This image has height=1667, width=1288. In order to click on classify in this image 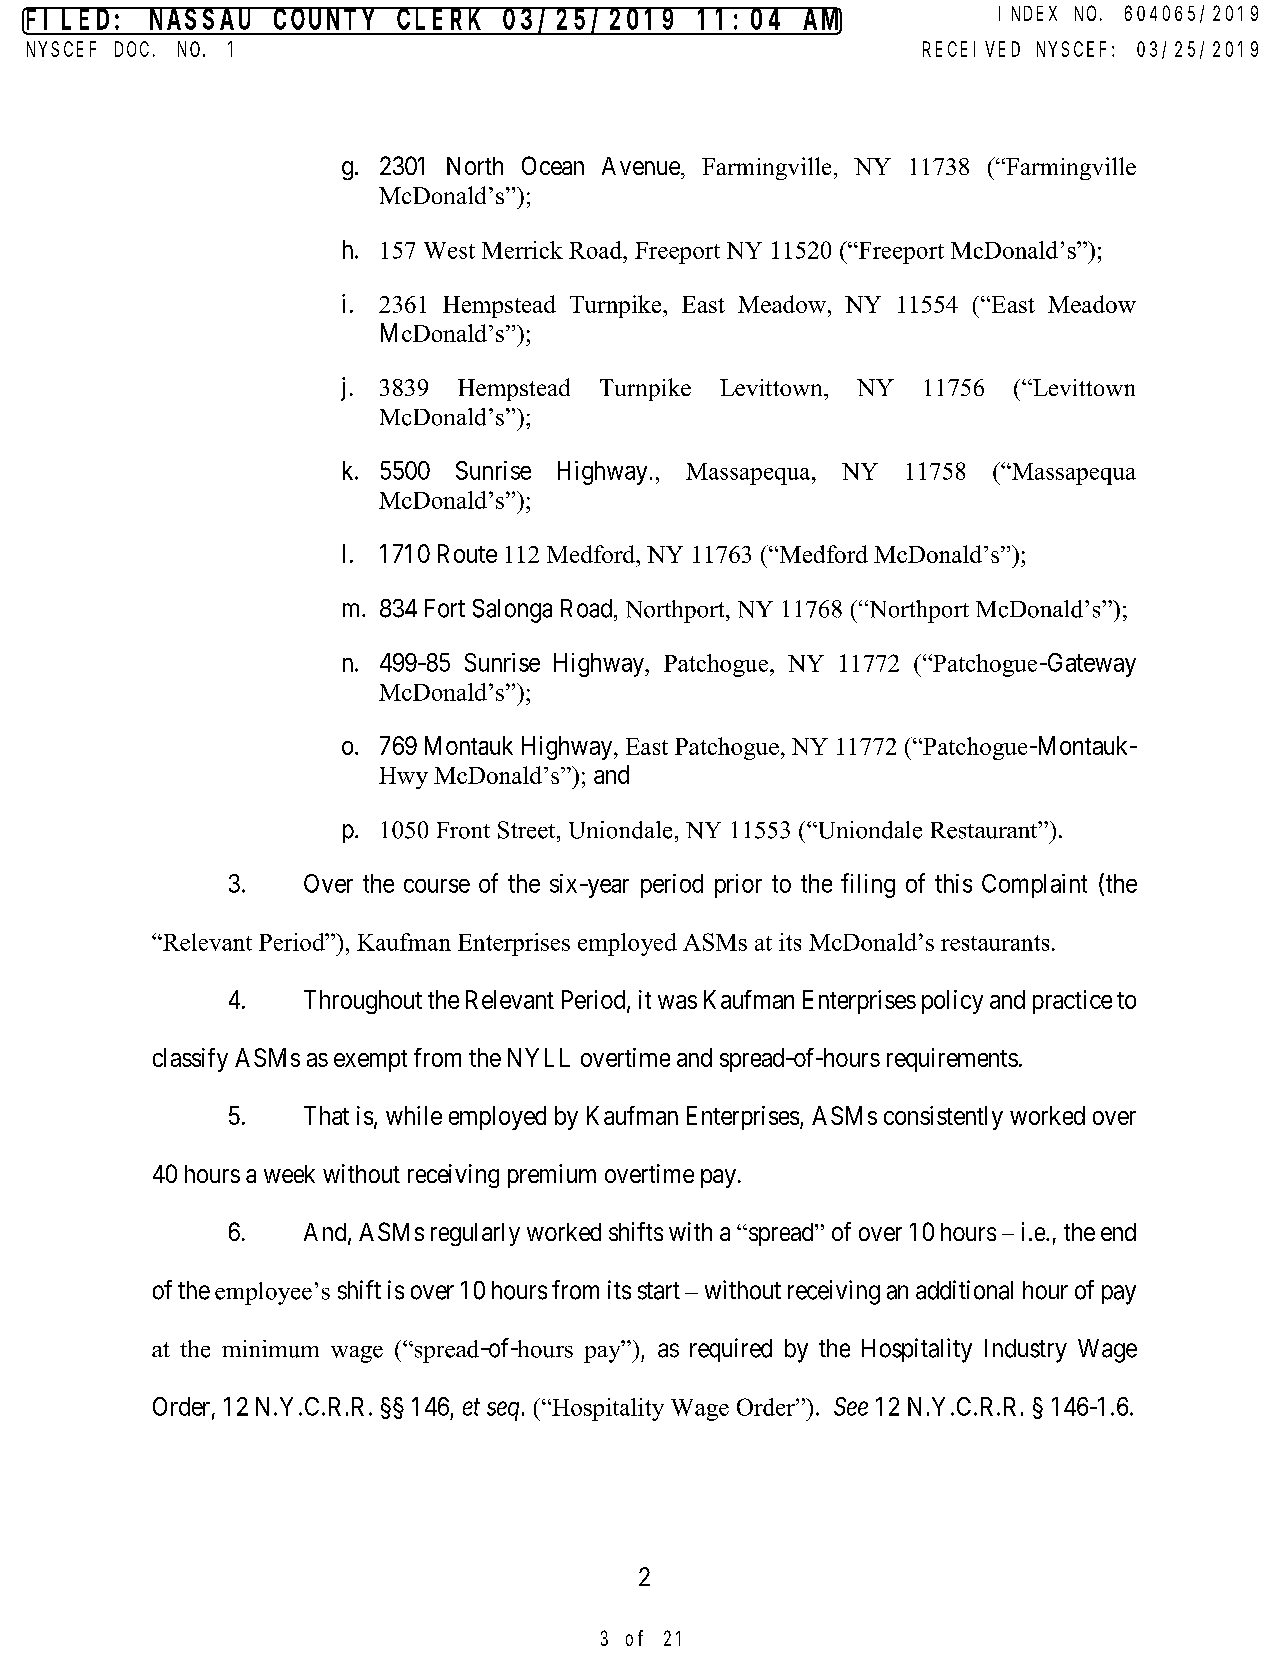, I will do `click(190, 1060)`.
